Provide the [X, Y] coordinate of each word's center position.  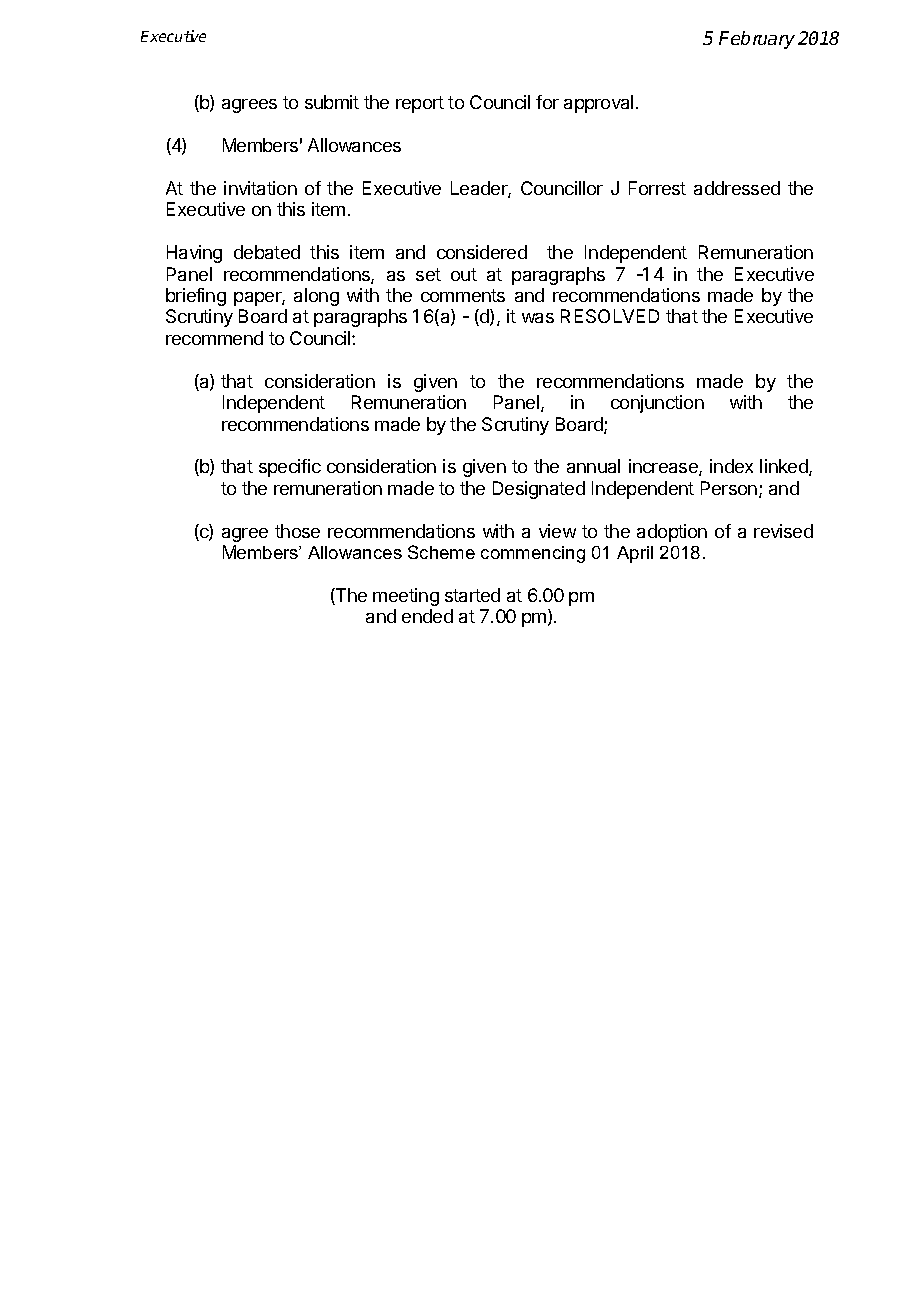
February [757, 40]
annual [593, 466]
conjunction [657, 404]
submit [332, 102]
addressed [737, 188]
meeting [406, 597]
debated [267, 252]
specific [290, 468]
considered [482, 252]
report [420, 104]
